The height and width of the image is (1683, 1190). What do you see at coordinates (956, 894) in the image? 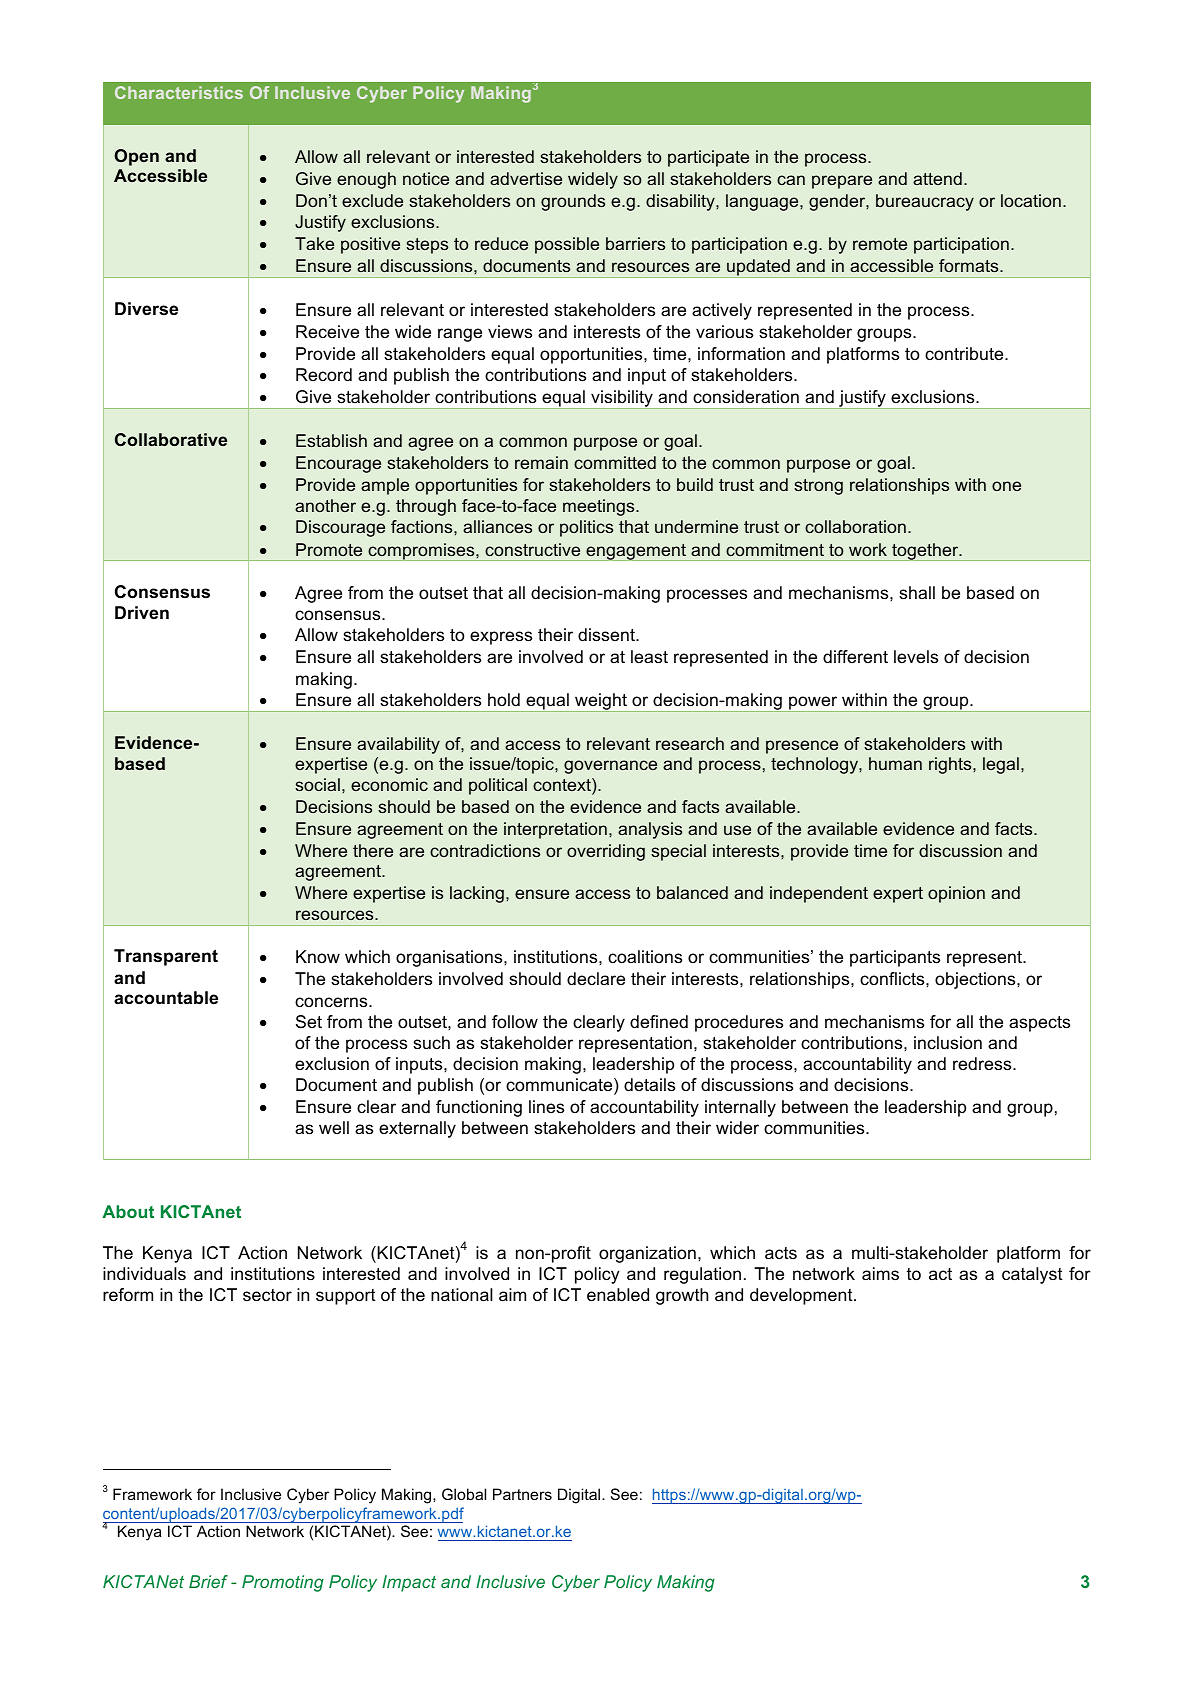
I see `opinion` at bounding box center [956, 894].
